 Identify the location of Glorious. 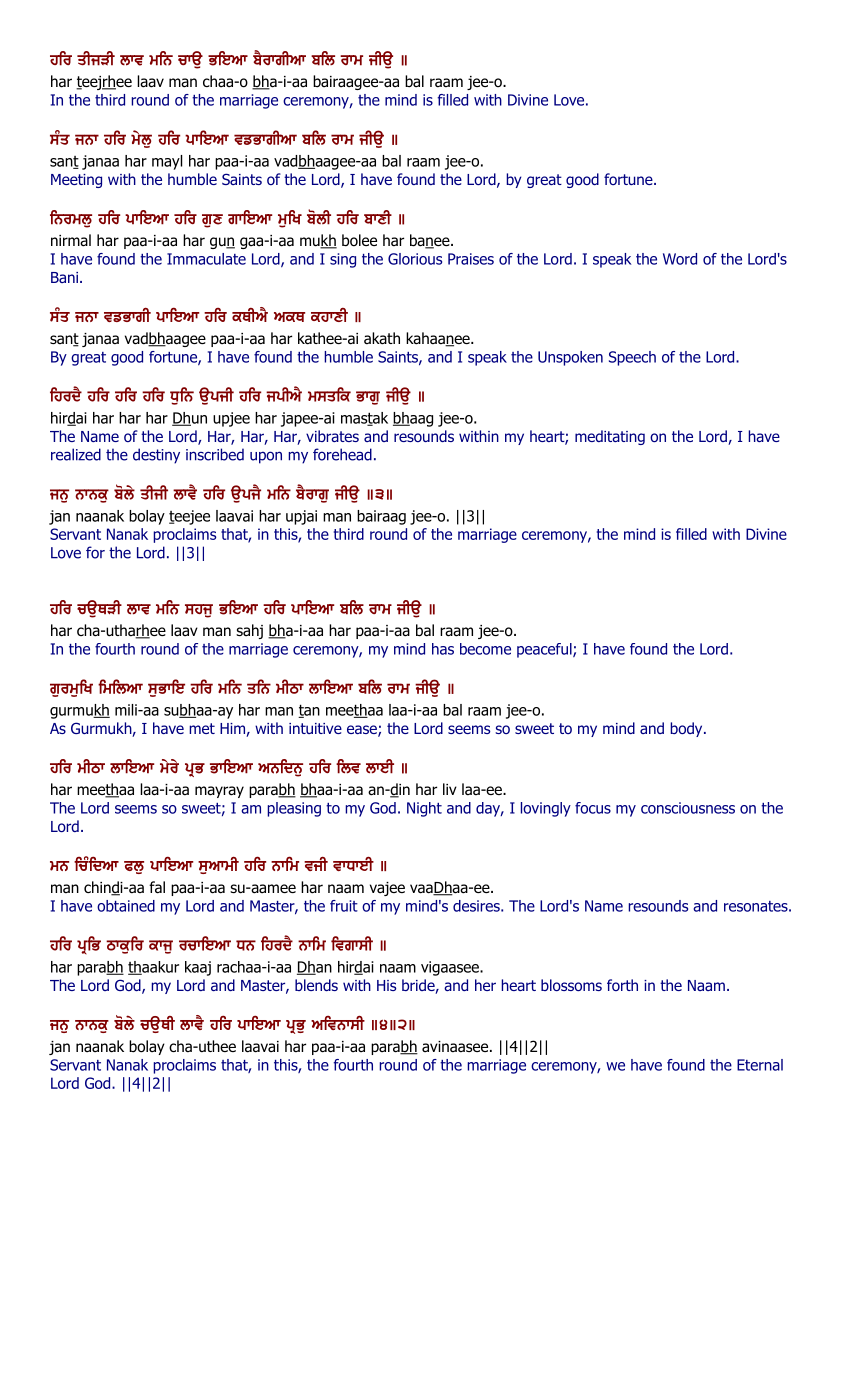
(415, 259).
